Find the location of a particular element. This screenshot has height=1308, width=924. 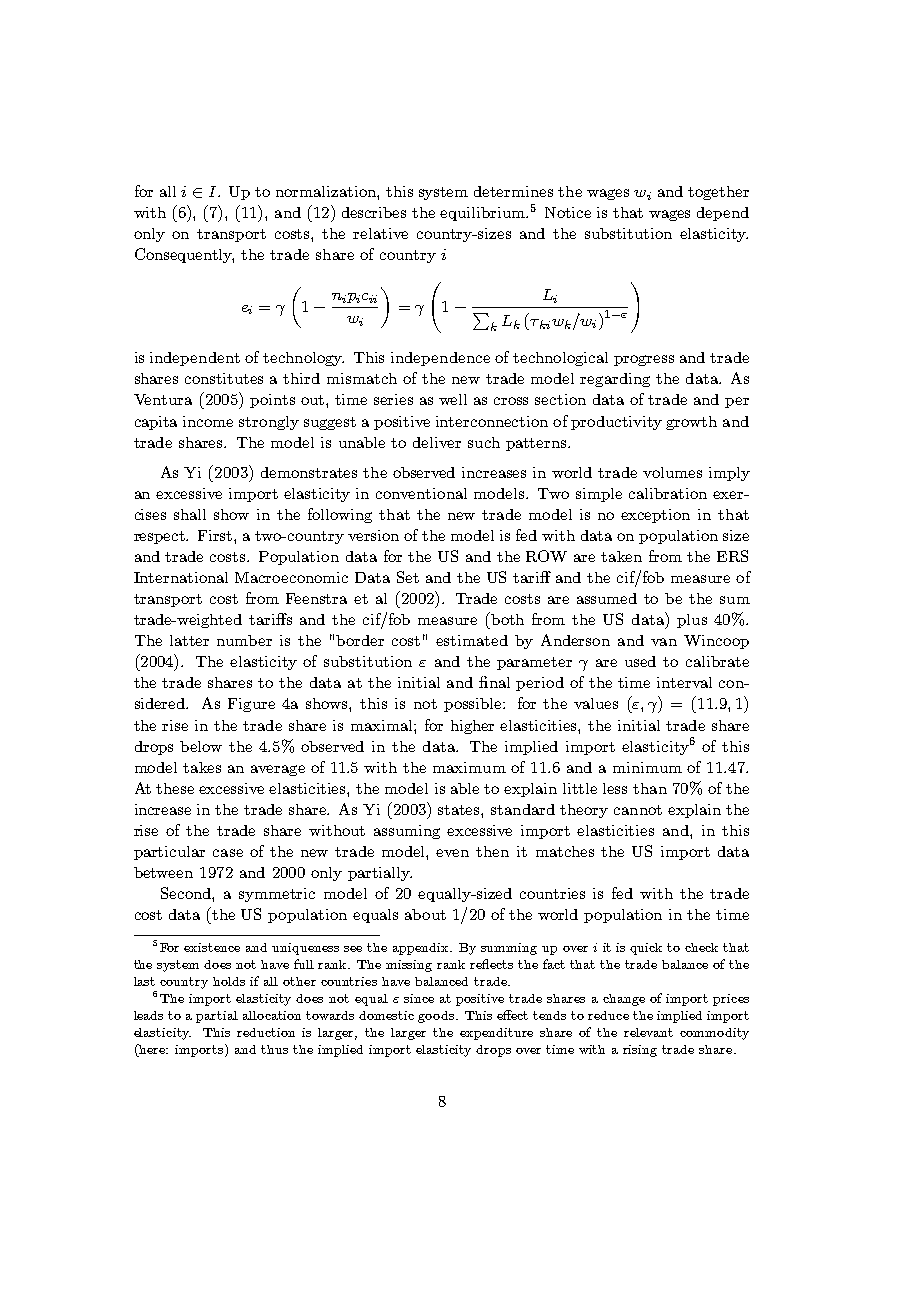

below is located at coordinates (201, 746).
